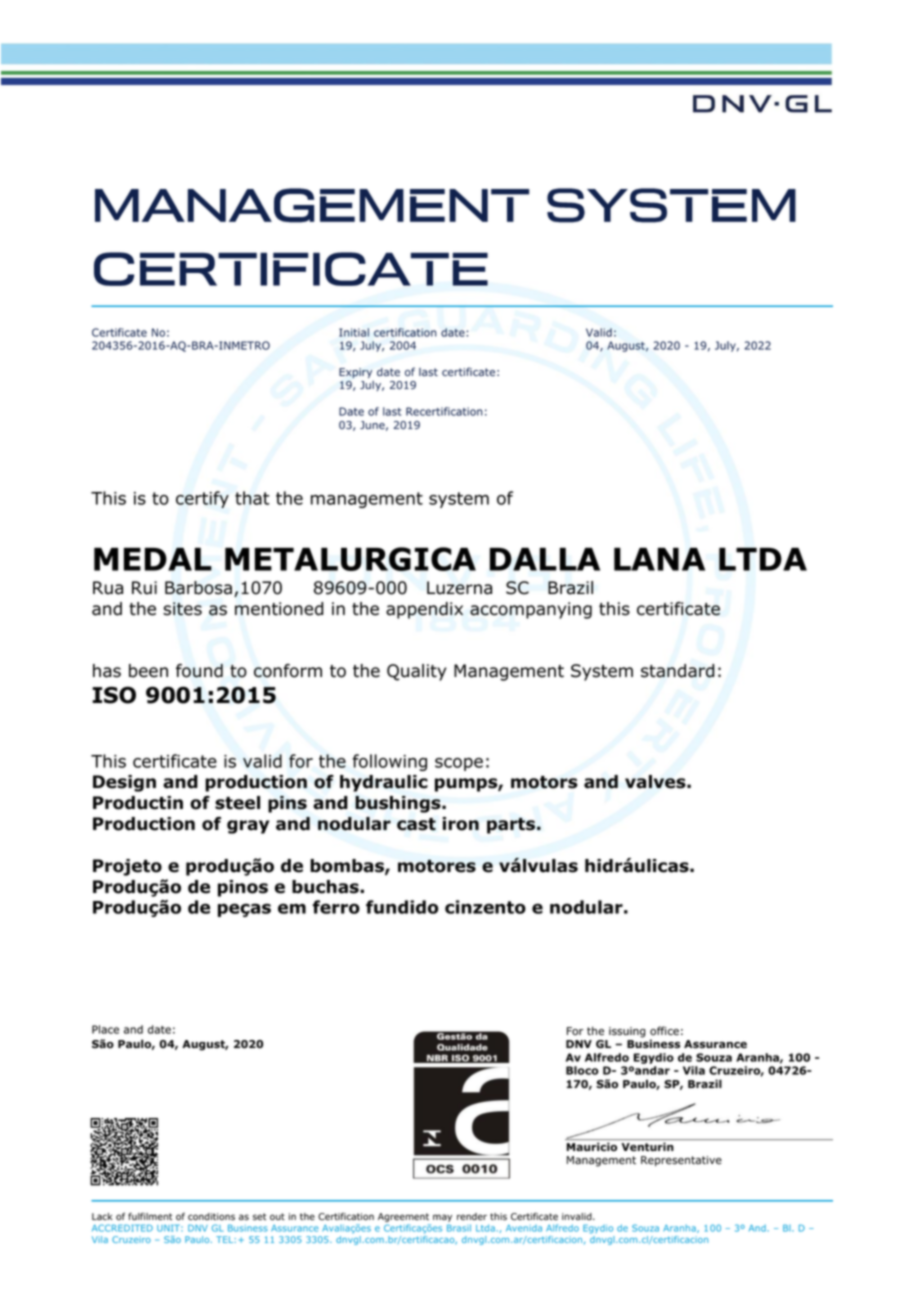 Image resolution: width=924 pixels, height=1307 pixels. Describe the element at coordinates (355, 373) in the screenshot. I see `Expiry` at that location.
